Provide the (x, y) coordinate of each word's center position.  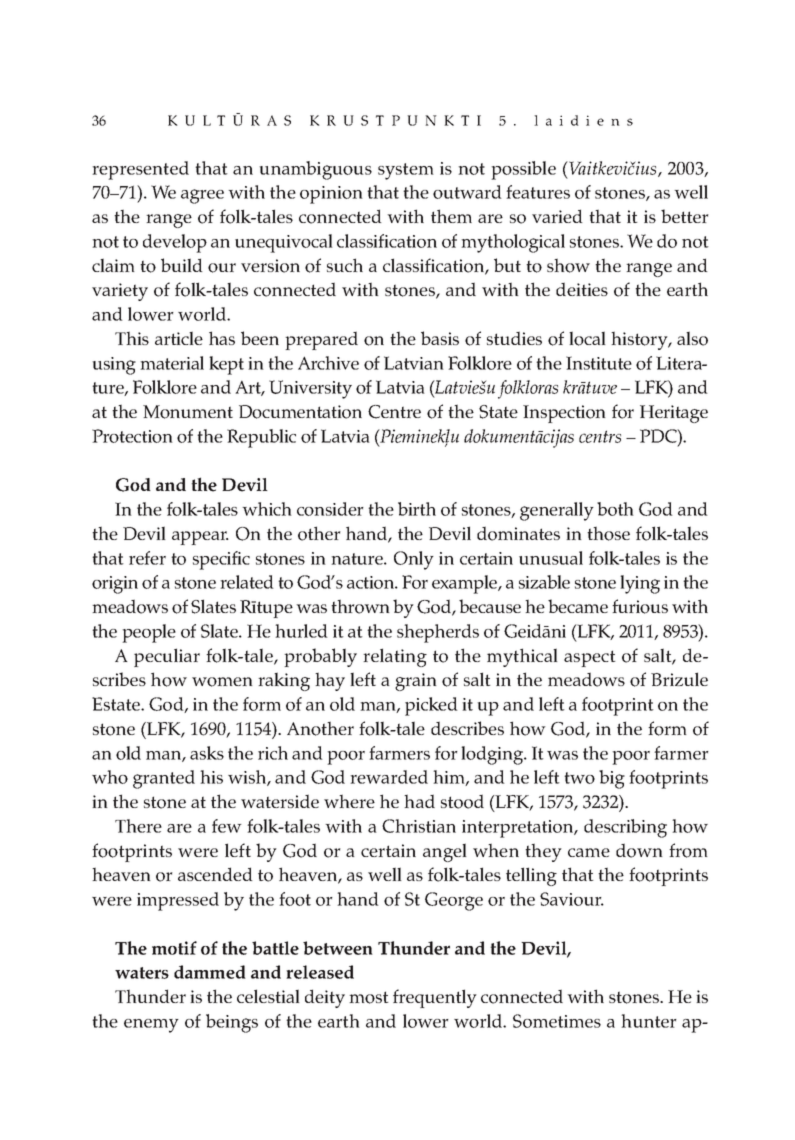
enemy (151, 1026)
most (369, 997)
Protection (132, 436)
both (615, 509)
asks (207, 753)
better (684, 216)
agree (202, 196)
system (406, 171)
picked (431, 706)
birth (417, 509)
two (579, 778)
